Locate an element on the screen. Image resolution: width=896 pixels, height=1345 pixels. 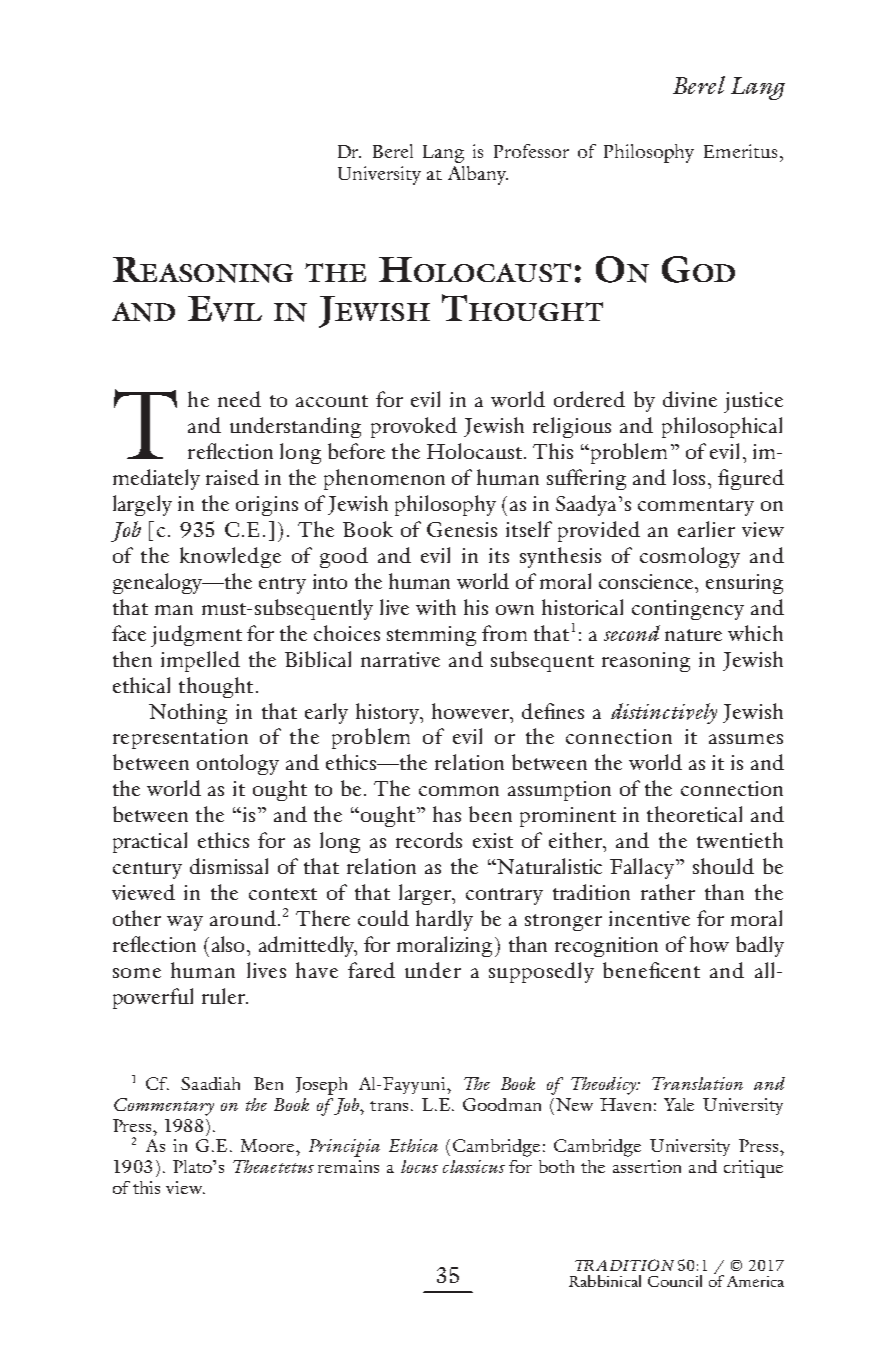
Nothing is located at coordinates (188, 713).
